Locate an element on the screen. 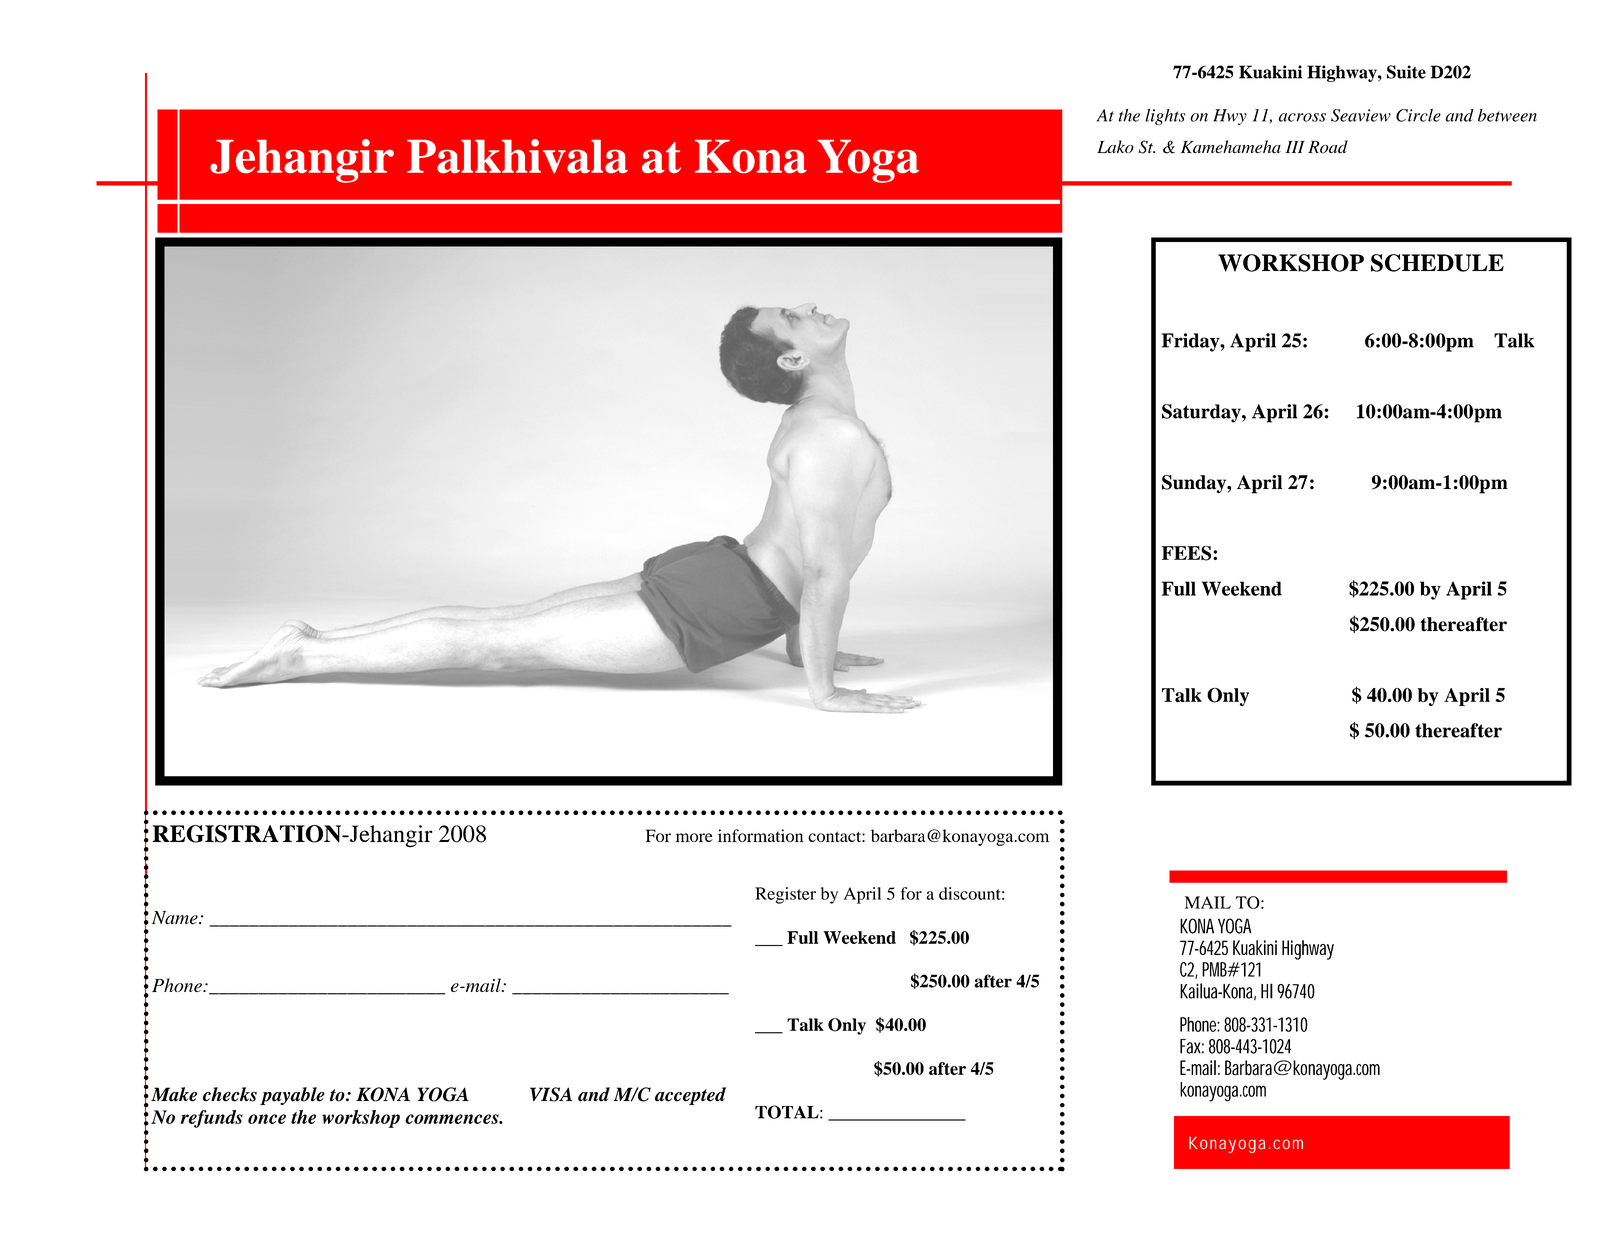 This screenshot has height=1242, width=1608. accepted is located at coordinates (690, 1096).
